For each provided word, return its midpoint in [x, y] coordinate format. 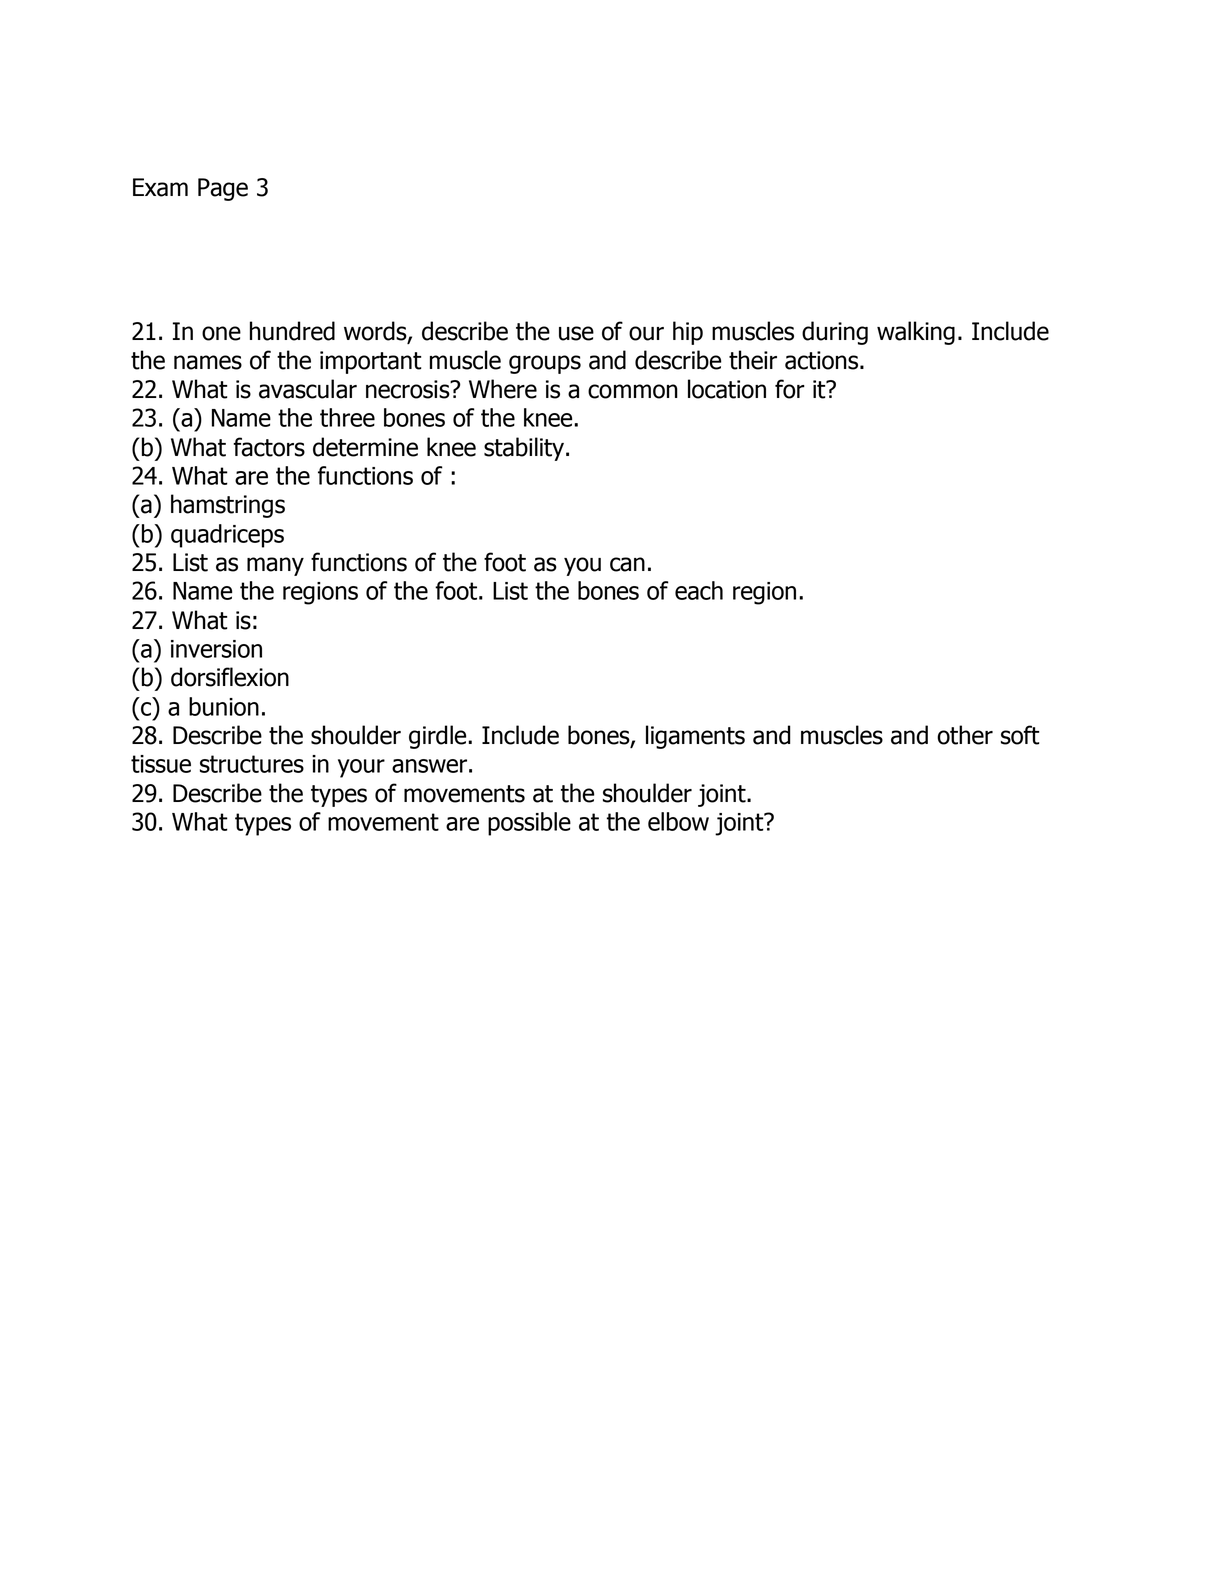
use [576, 333]
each [699, 590]
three [347, 417]
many [275, 566]
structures [252, 764]
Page [223, 189]
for [790, 389]
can [627, 564]
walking [916, 333]
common [633, 391]
